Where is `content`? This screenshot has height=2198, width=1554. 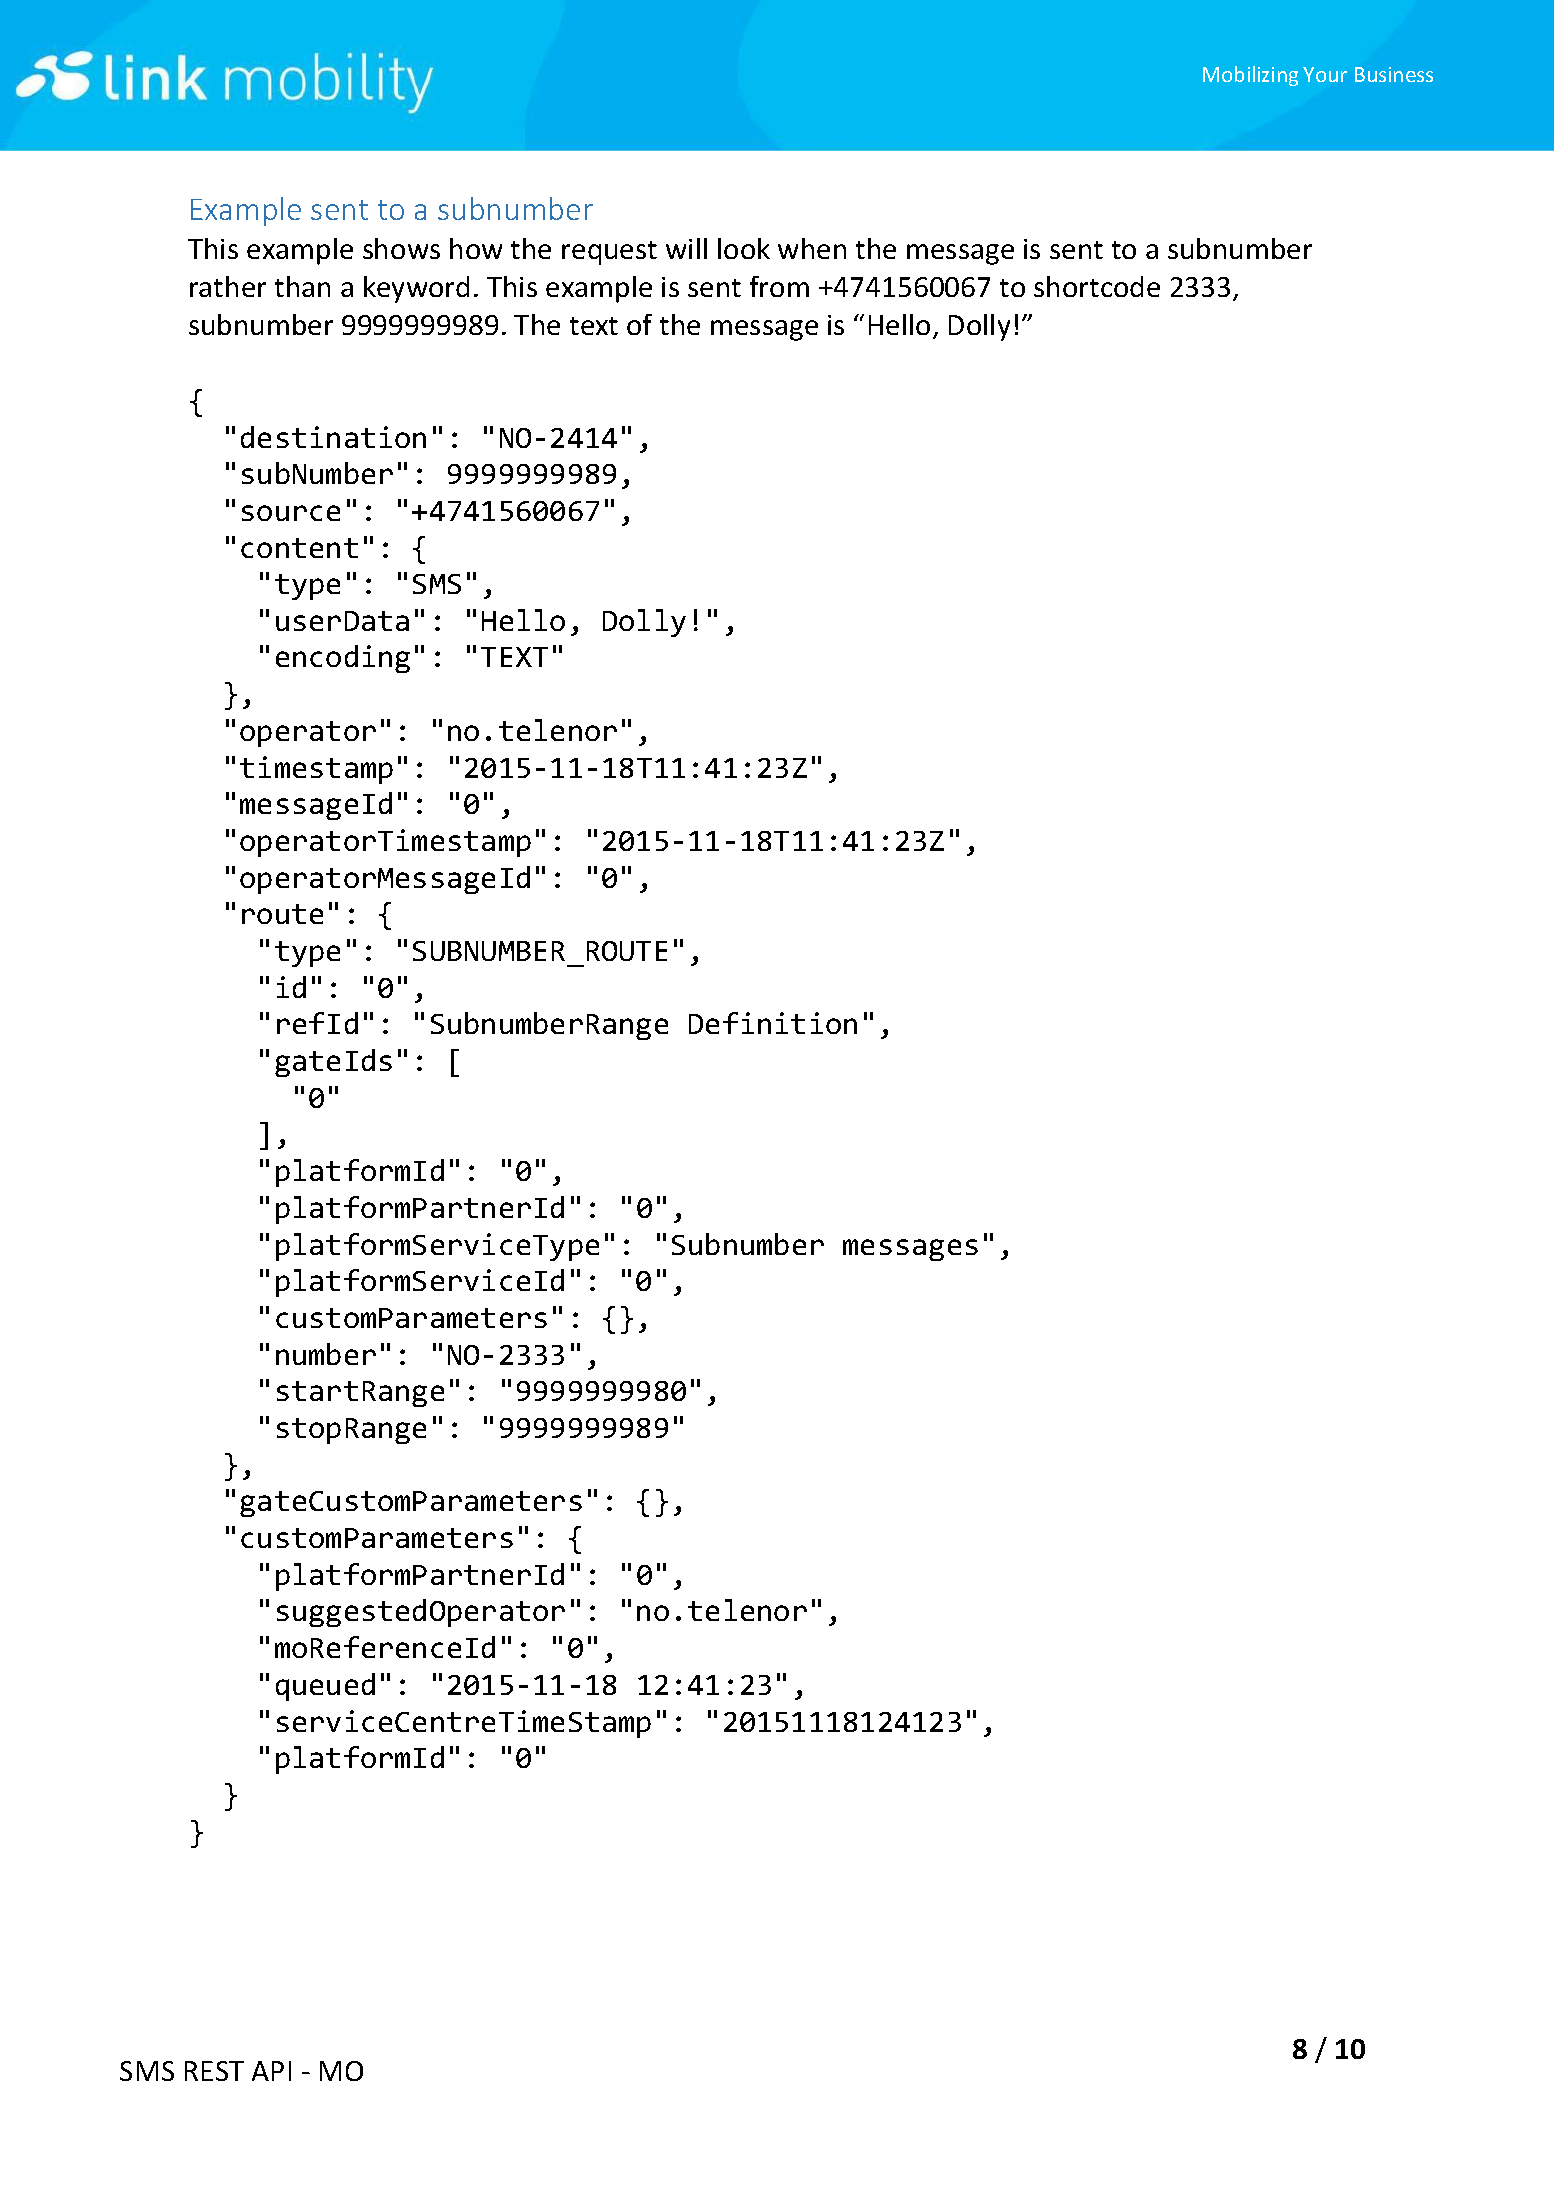
content is located at coordinates (299, 548).
